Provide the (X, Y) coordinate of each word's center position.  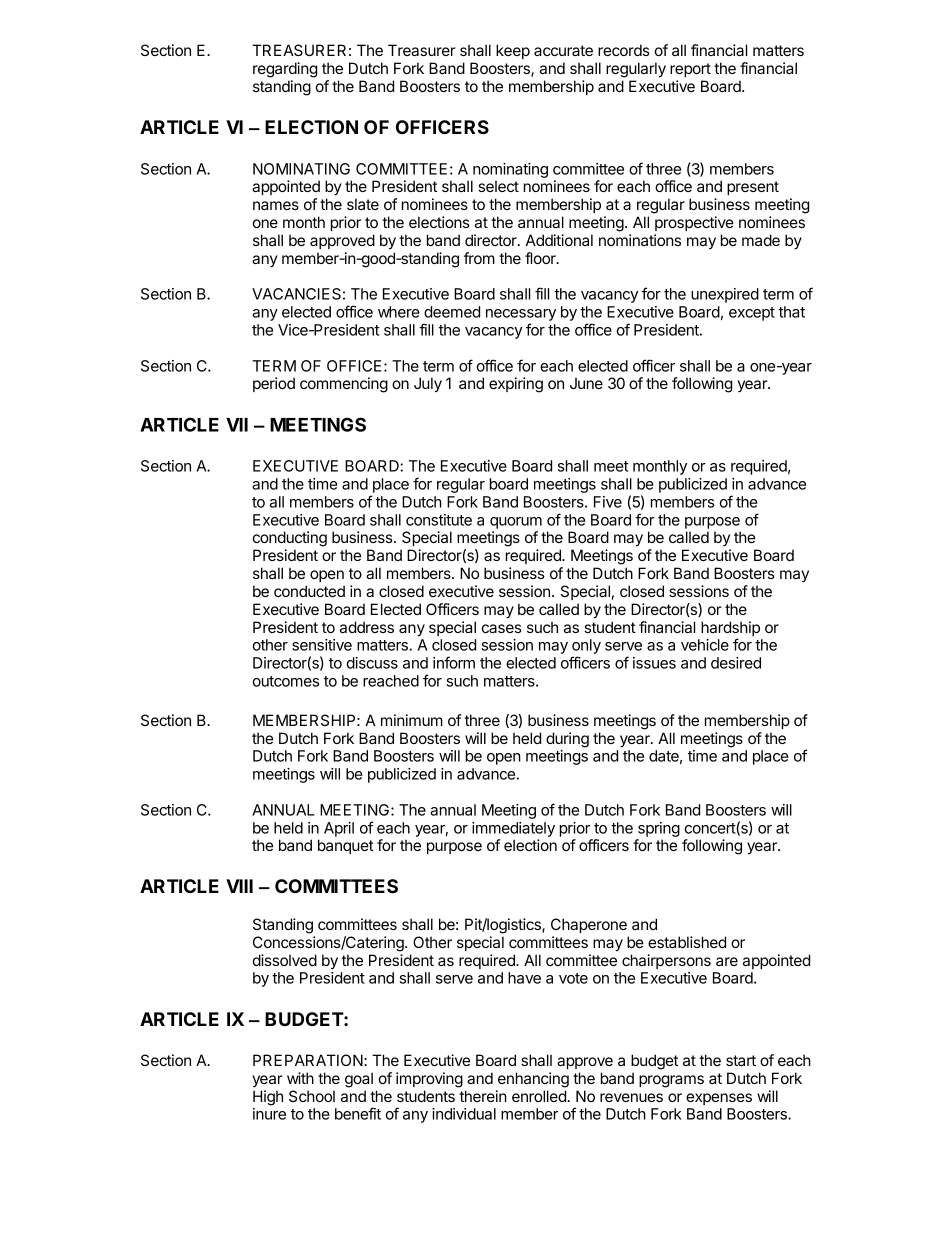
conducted (309, 591)
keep (513, 51)
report (690, 70)
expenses (719, 1099)
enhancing (533, 1080)
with (300, 1078)
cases (502, 628)
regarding (285, 70)
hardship (730, 630)
